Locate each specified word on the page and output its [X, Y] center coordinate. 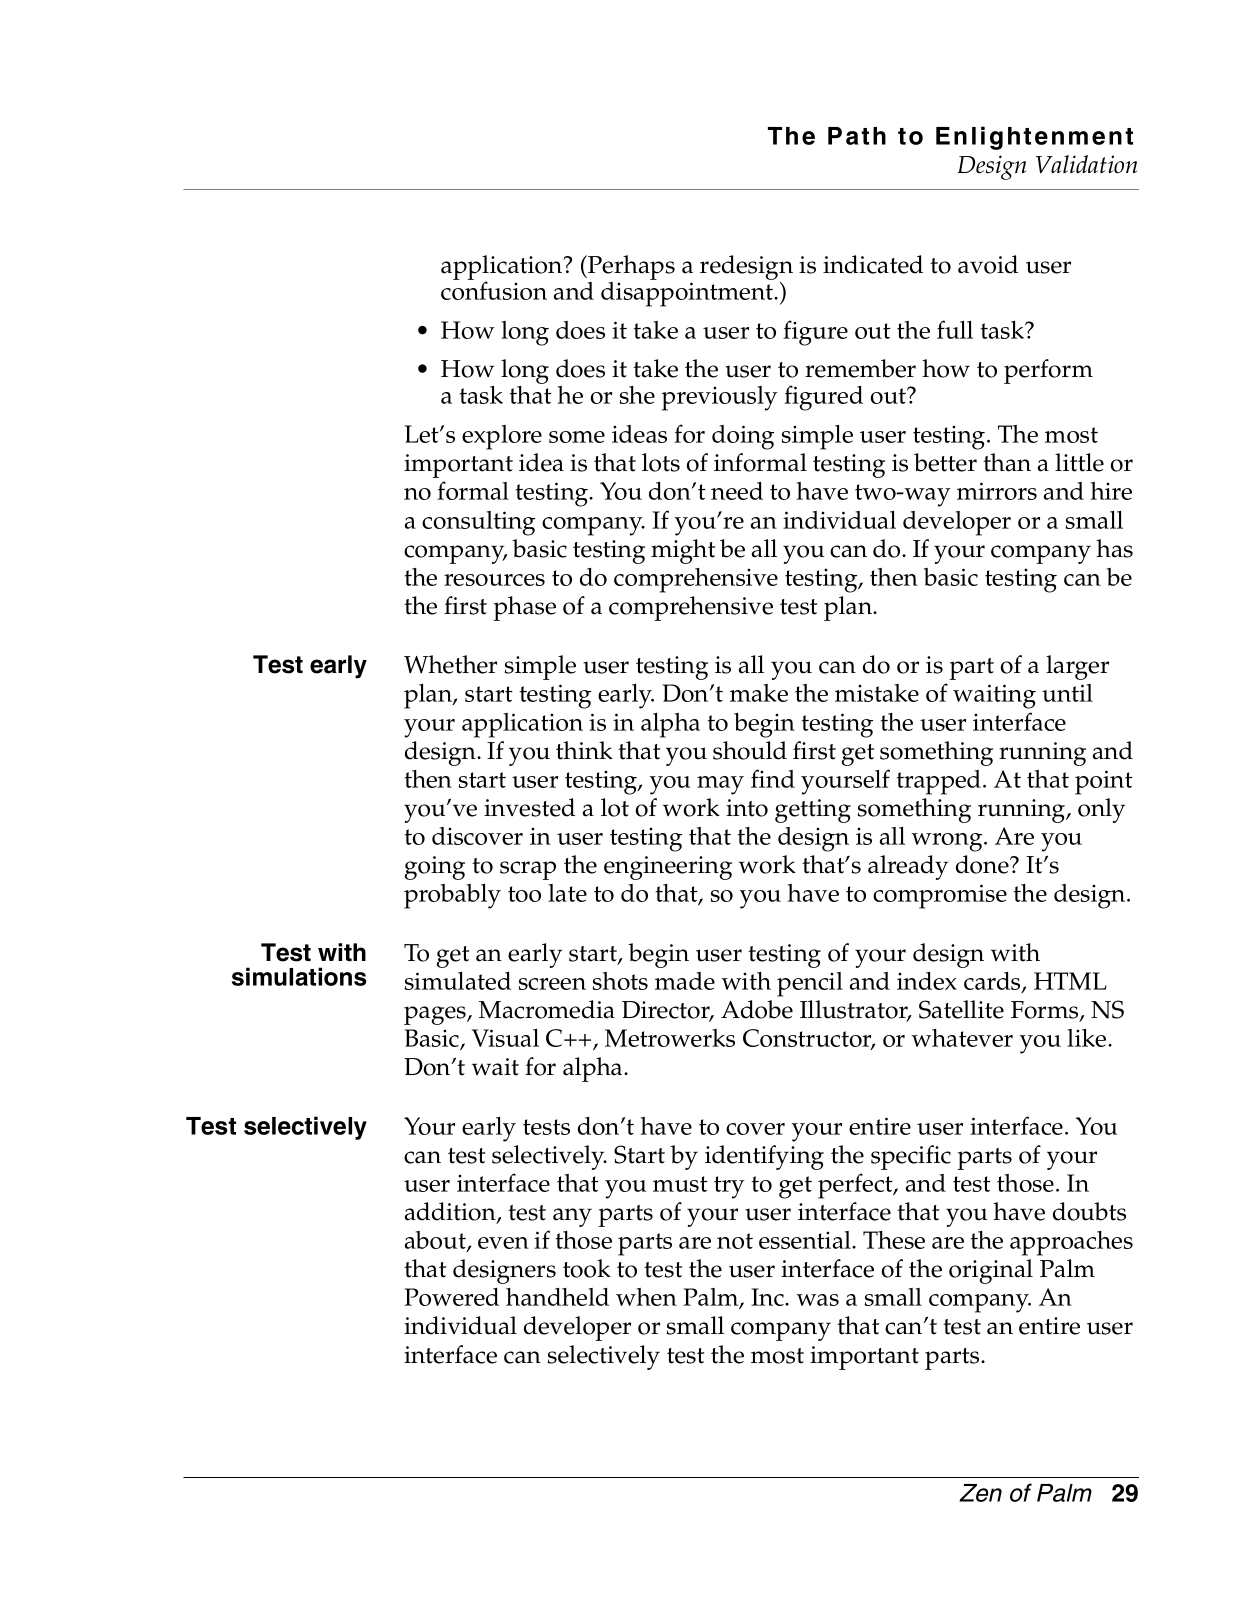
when [646, 1297]
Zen [980, 1493]
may [720, 785]
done [983, 864]
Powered [451, 1297]
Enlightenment [1034, 138]
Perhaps [630, 269]
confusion [494, 290]
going [435, 868]
